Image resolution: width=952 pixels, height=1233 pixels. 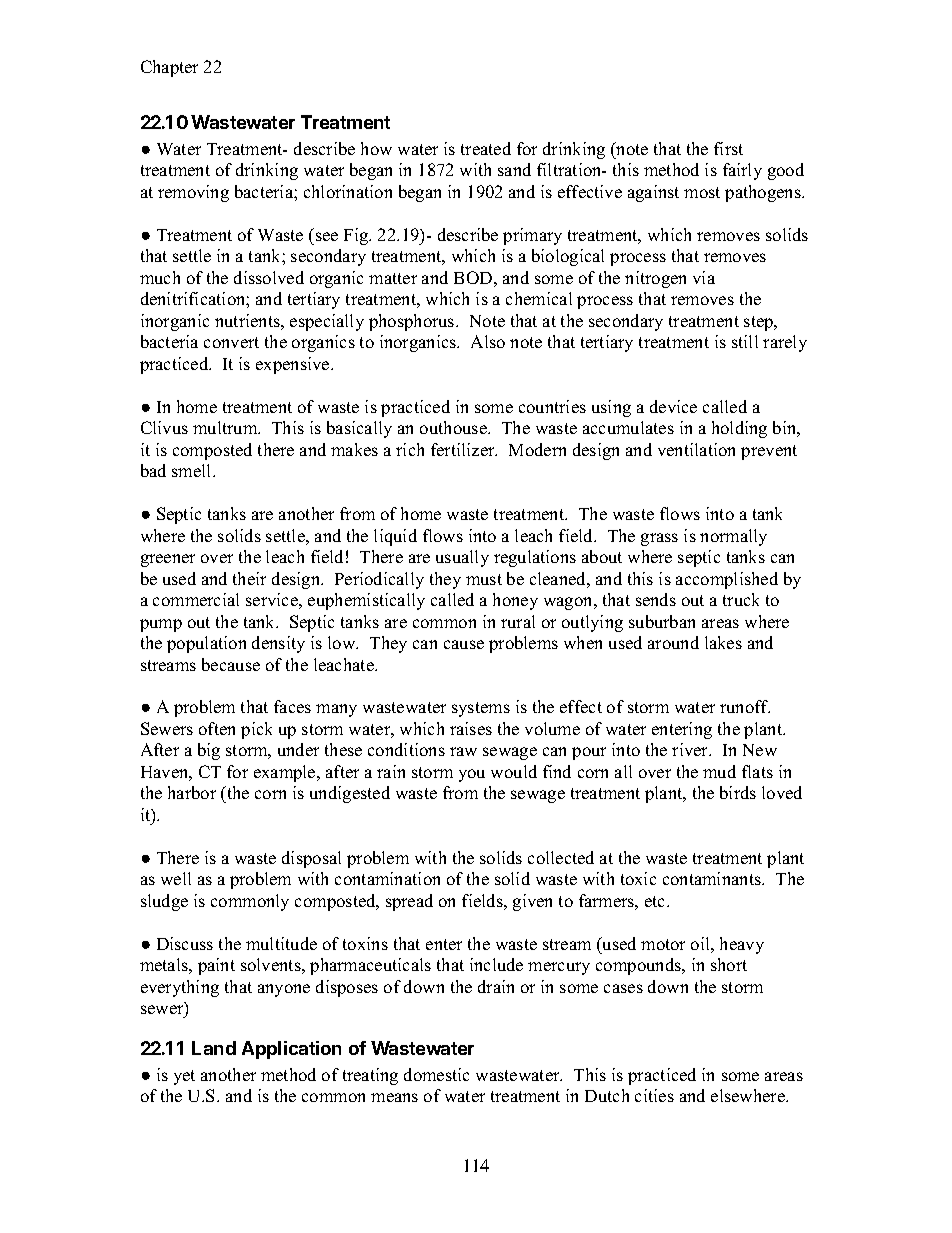 What do you see at coordinates (436, 1074) in the image?
I see `domestic` at bounding box center [436, 1074].
